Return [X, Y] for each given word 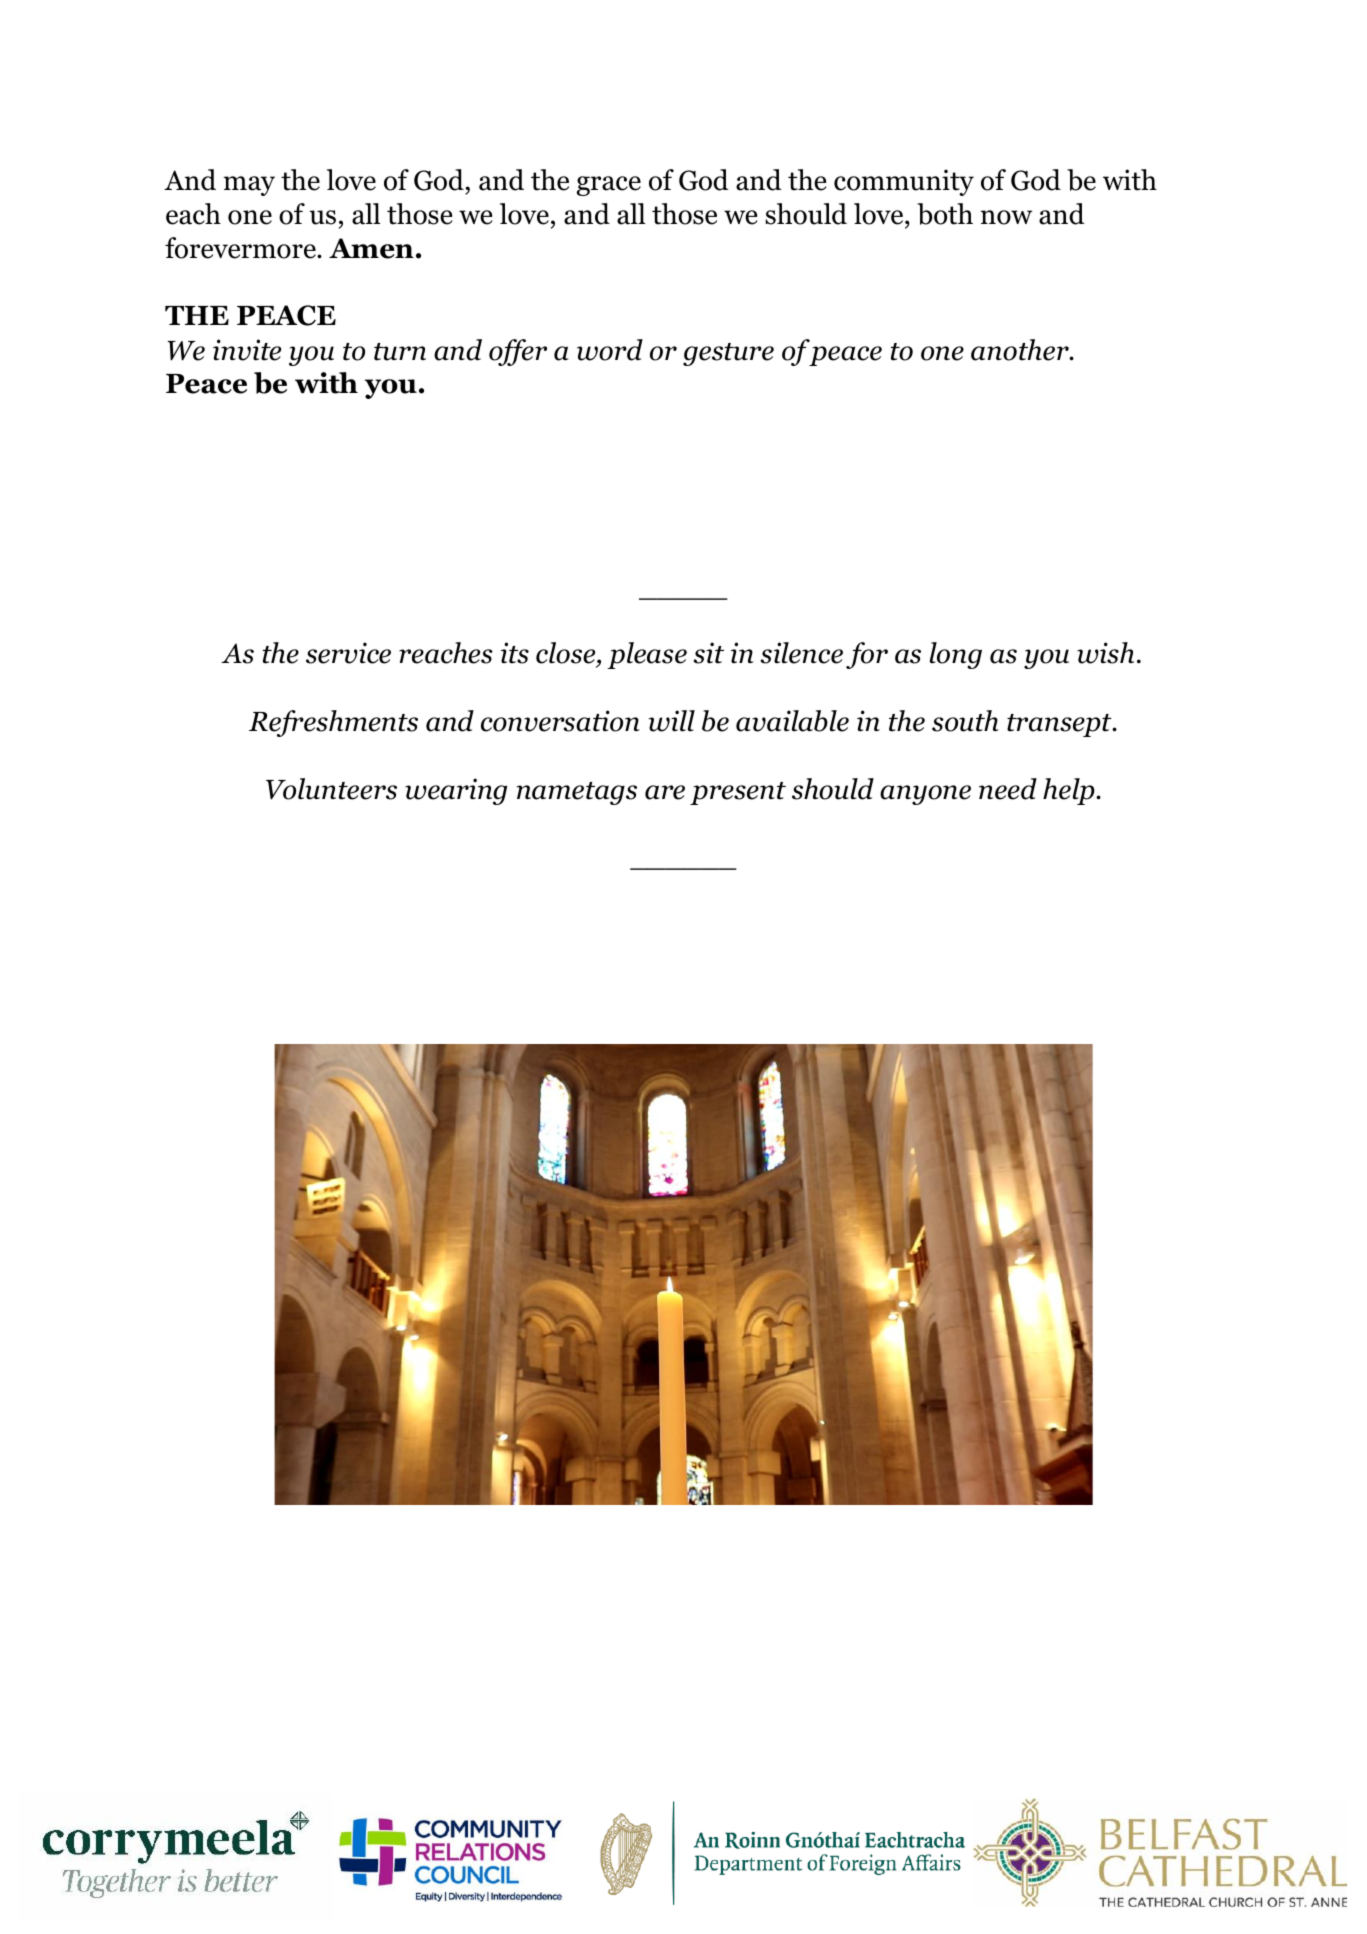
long [956, 655]
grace [609, 186]
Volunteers [331, 789]
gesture [728, 354]
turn [400, 352]
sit [709, 653]
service [348, 653]
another [1021, 350]
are [665, 792]
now [1006, 217]
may [249, 186]
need [1008, 789]
